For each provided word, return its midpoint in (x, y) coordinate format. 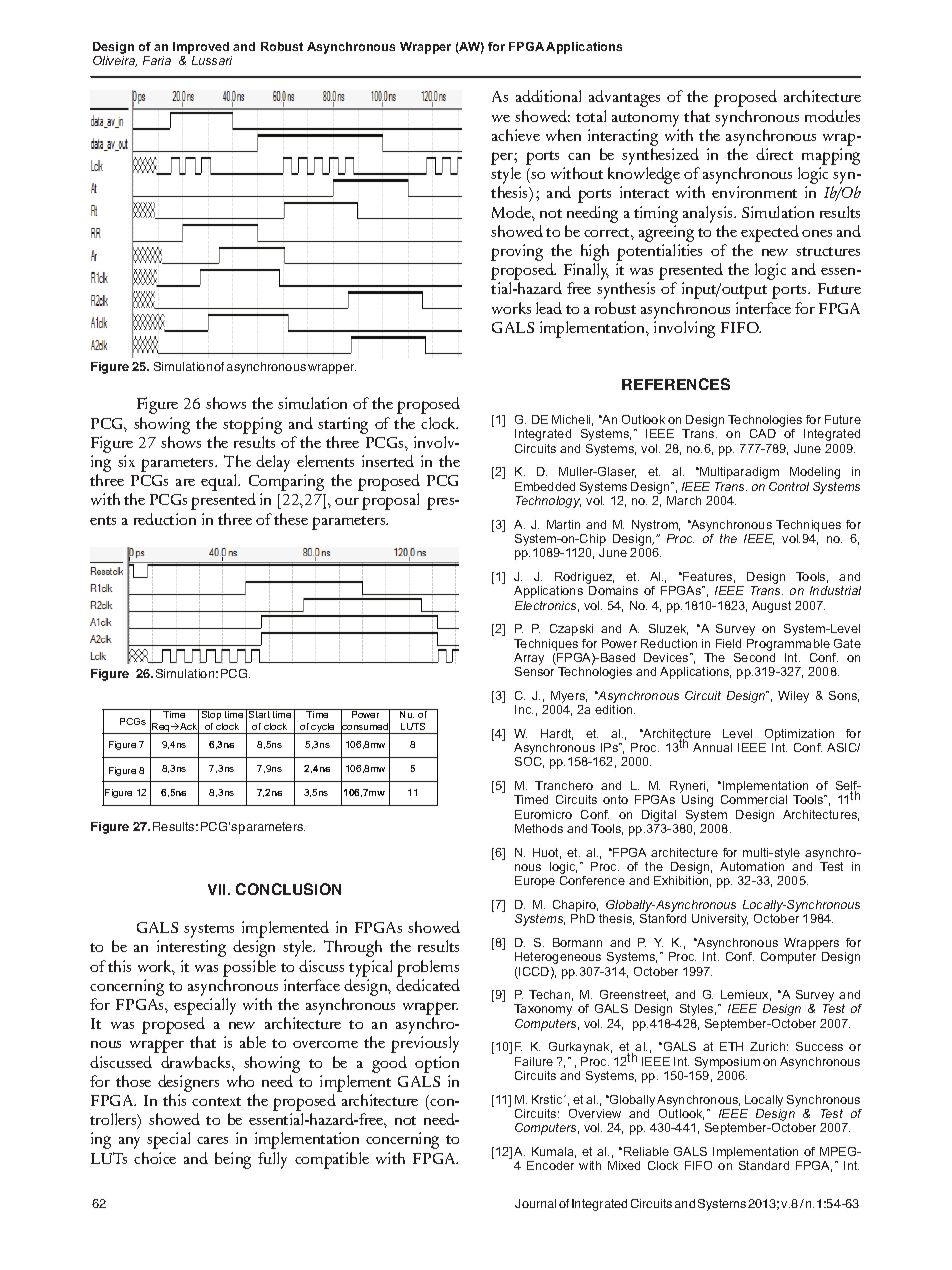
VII (218, 889)
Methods (539, 828)
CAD (763, 433)
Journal (535, 1203)
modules (832, 116)
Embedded (545, 486)
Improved (201, 48)
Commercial (754, 799)
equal (220, 482)
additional (548, 96)
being (233, 1160)
